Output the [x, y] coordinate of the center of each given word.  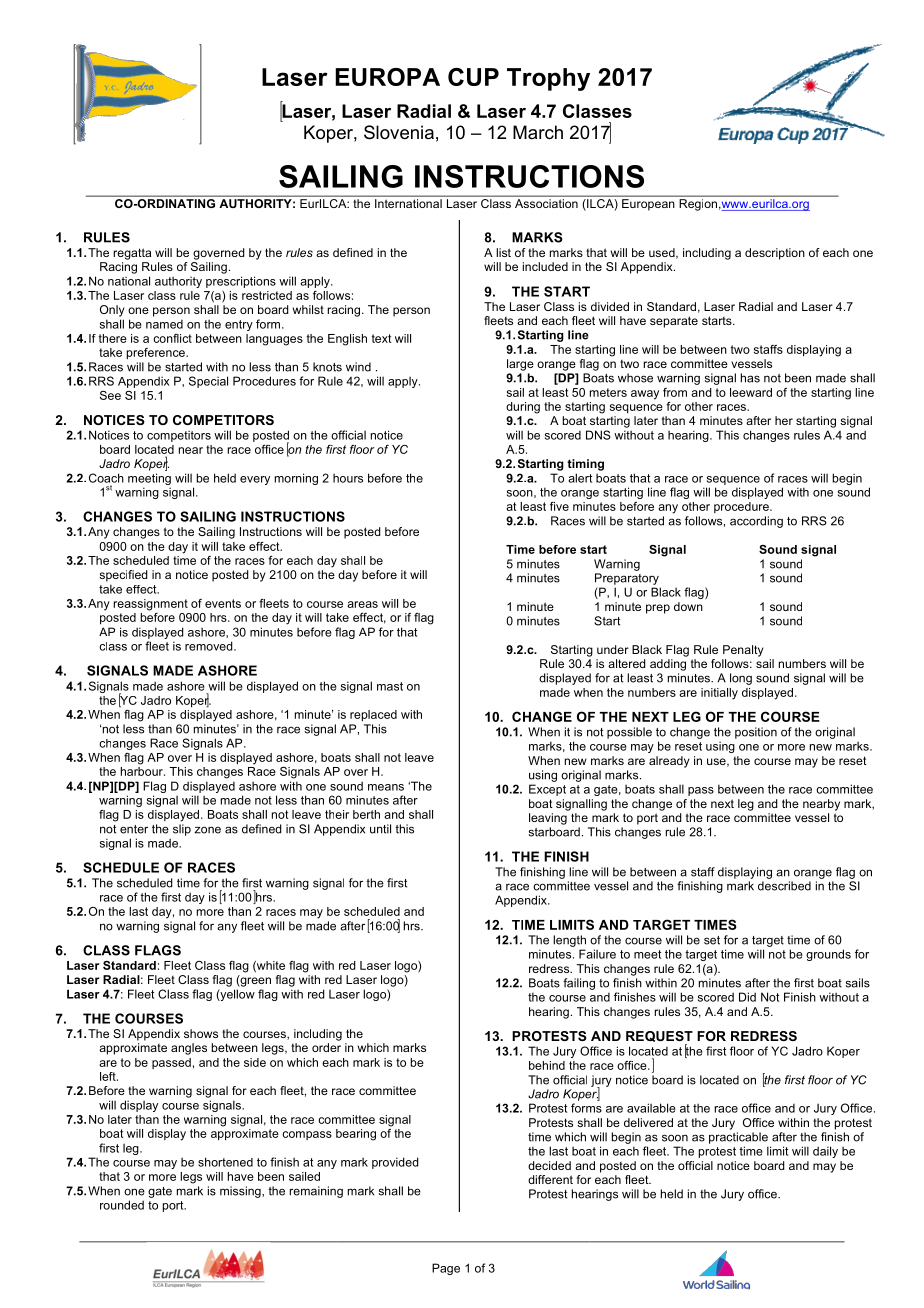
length [569, 941]
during [523, 408]
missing [241, 1192]
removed [210, 646]
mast [390, 686]
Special [208, 382]
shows [201, 1033]
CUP [473, 77]
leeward [751, 392]
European [648, 204]
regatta [132, 254]
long [741, 679]
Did [747, 997]
